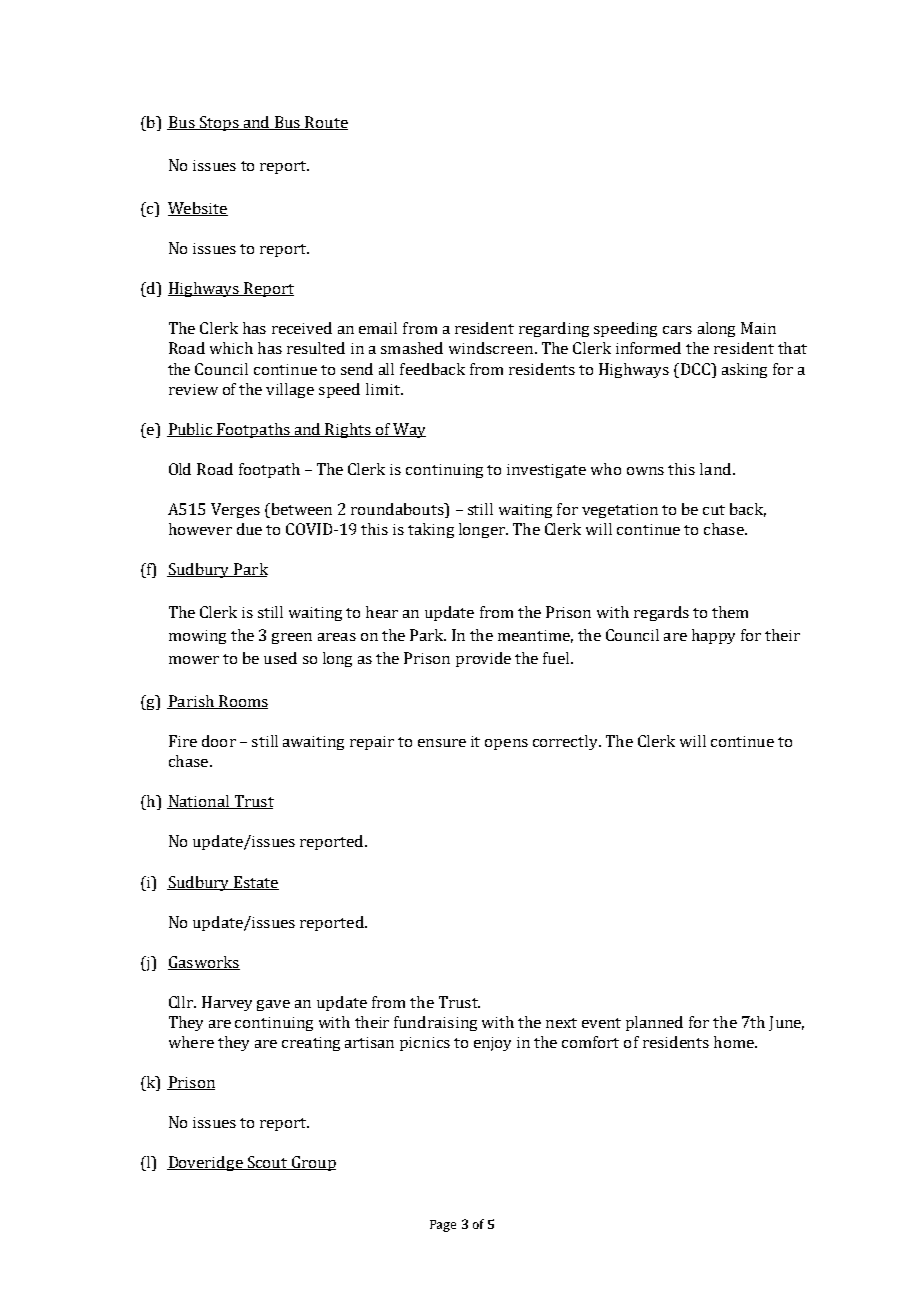  I want to click on opens, so click(506, 744).
